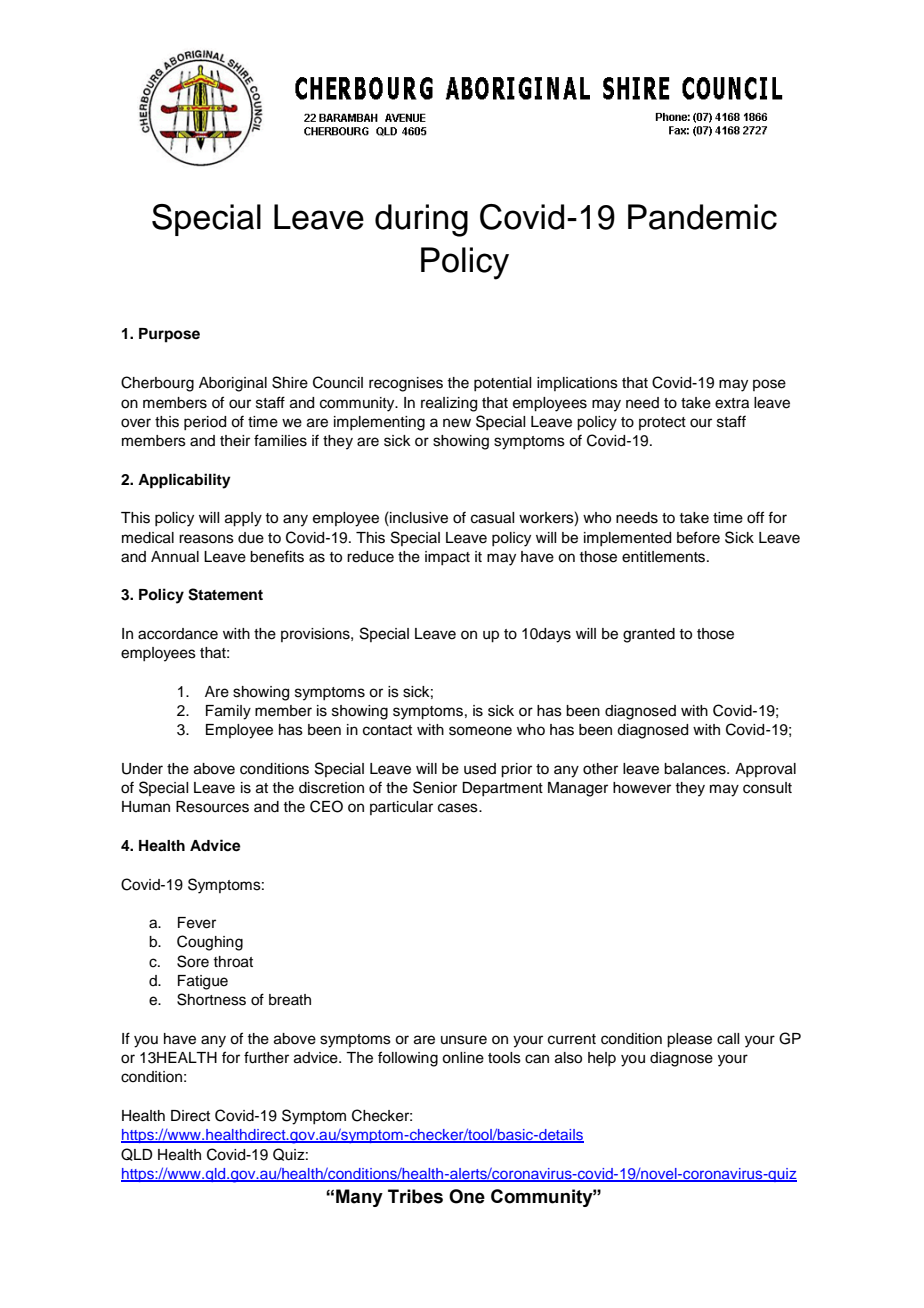 Image resolution: width=924 pixels, height=1308 pixels. What do you see at coordinates (689, 1040) in the screenshot?
I see `please` at bounding box center [689, 1040].
